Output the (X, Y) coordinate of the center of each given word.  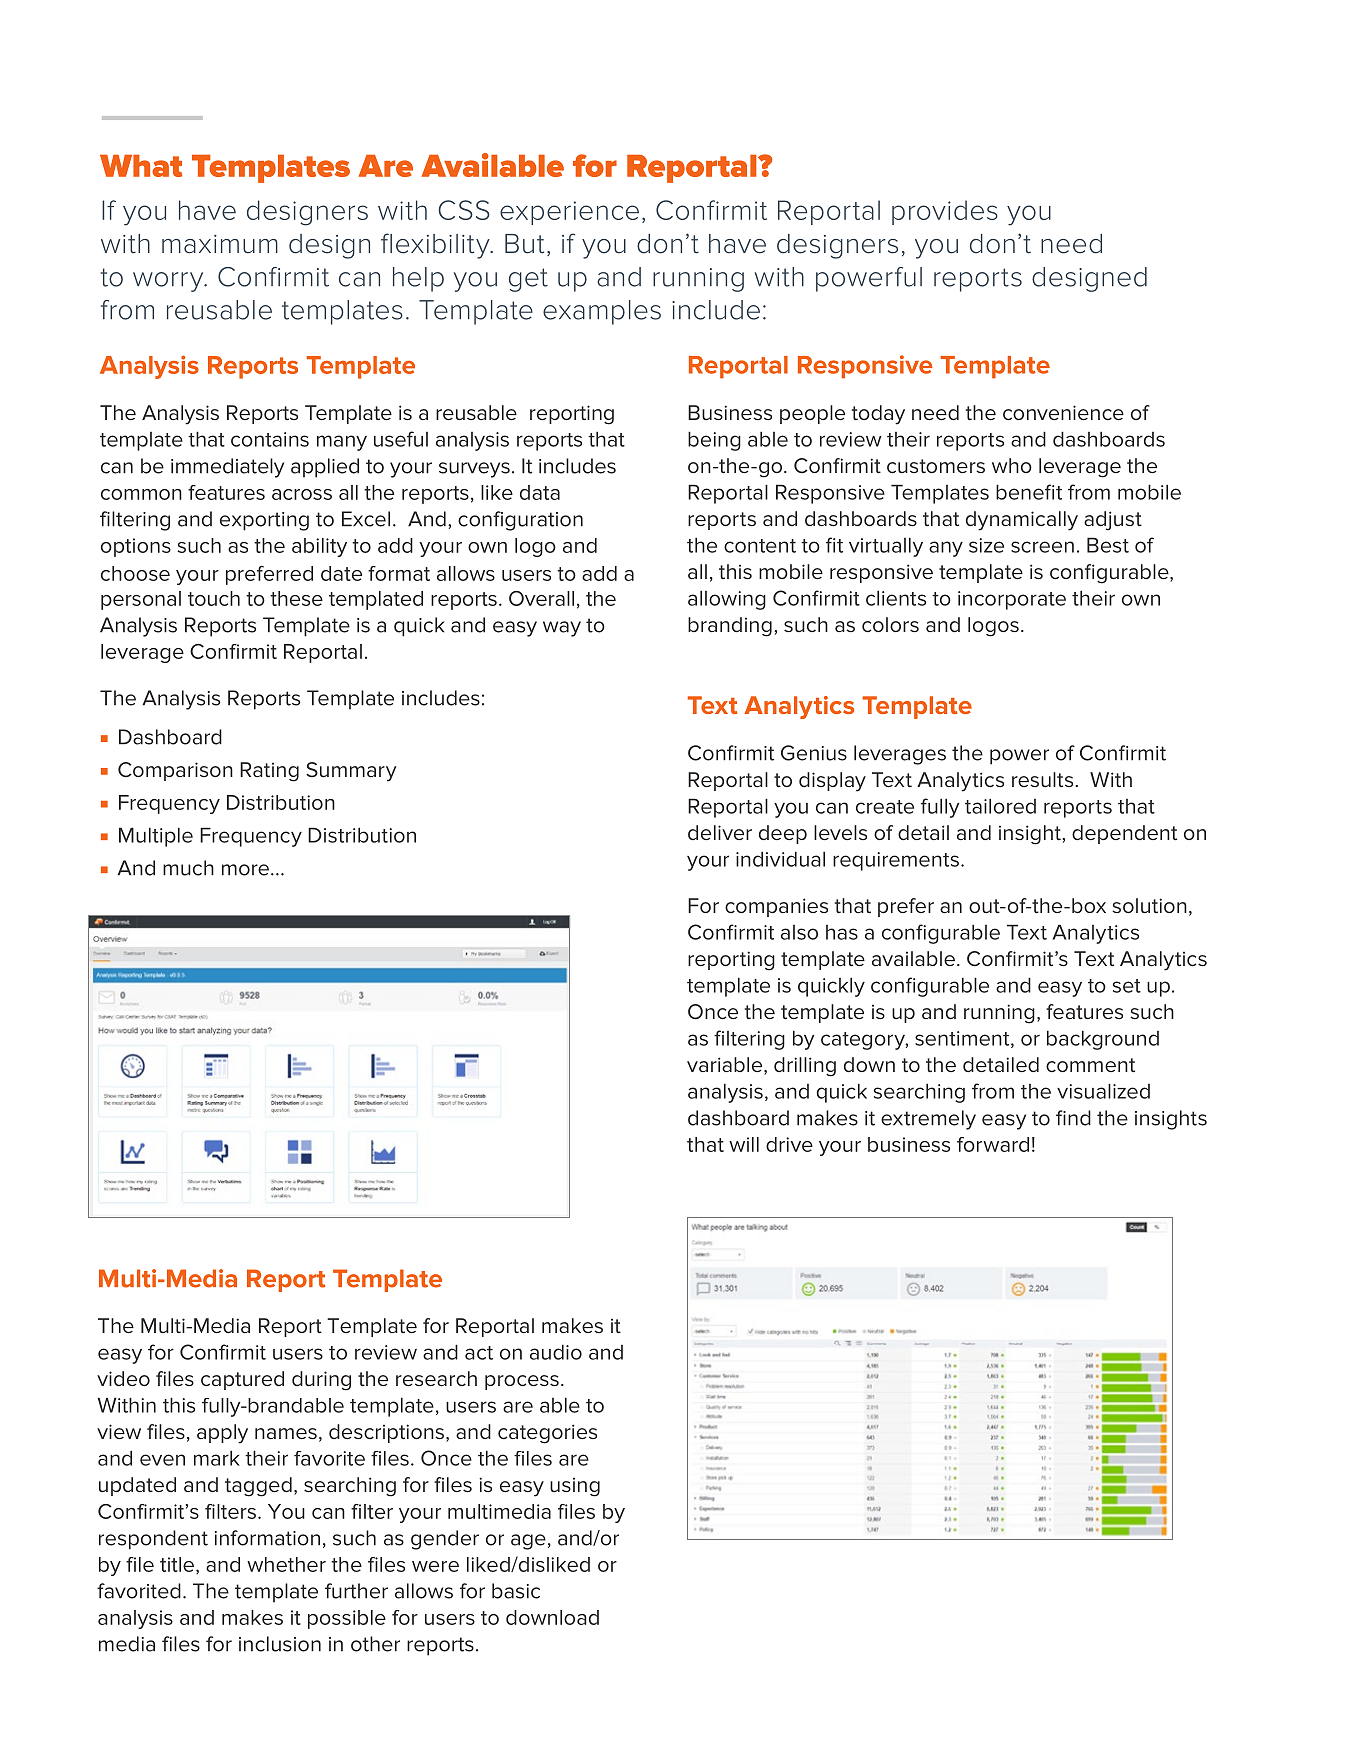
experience (569, 213)
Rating (269, 772)
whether (286, 1564)
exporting (264, 521)
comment (1090, 1065)
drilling (805, 1067)
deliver (720, 832)
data (540, 492)
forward (993, 1144)
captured (242, 1380)
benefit (1029, 492)
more (245, 870)
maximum (220, 244)
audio (556, 1352)
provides (945, 212)
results (1042, 779)
